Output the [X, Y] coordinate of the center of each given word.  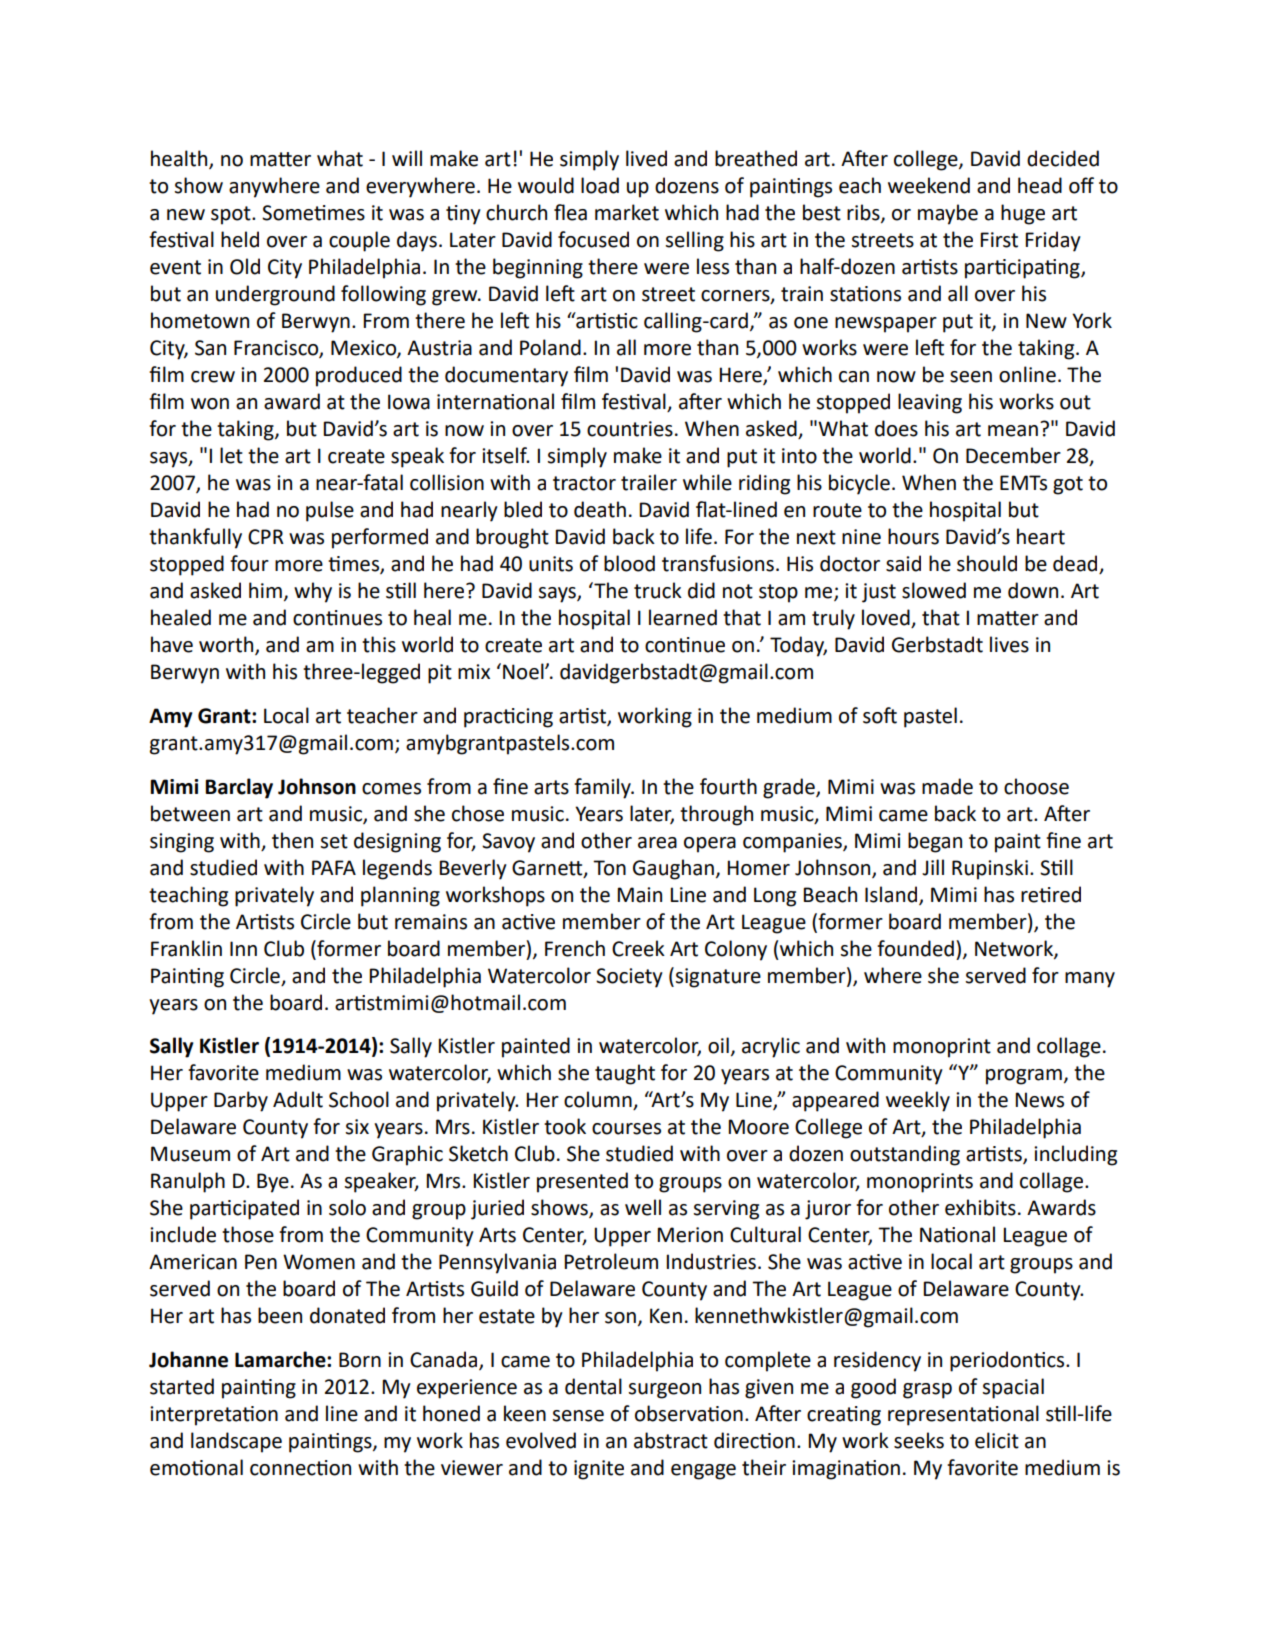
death [600, 509]
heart [1041, 536]
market [627, 212]
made [947, 786]
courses [626, 1129]
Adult [298, 1099]
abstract [671, 1440]
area [657, 843]
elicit [997, 1440]
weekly [918, 1101]
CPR [266, 537]
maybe [948, 214]
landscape [236, 1442]
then [292, 840]
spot [232, 215]
